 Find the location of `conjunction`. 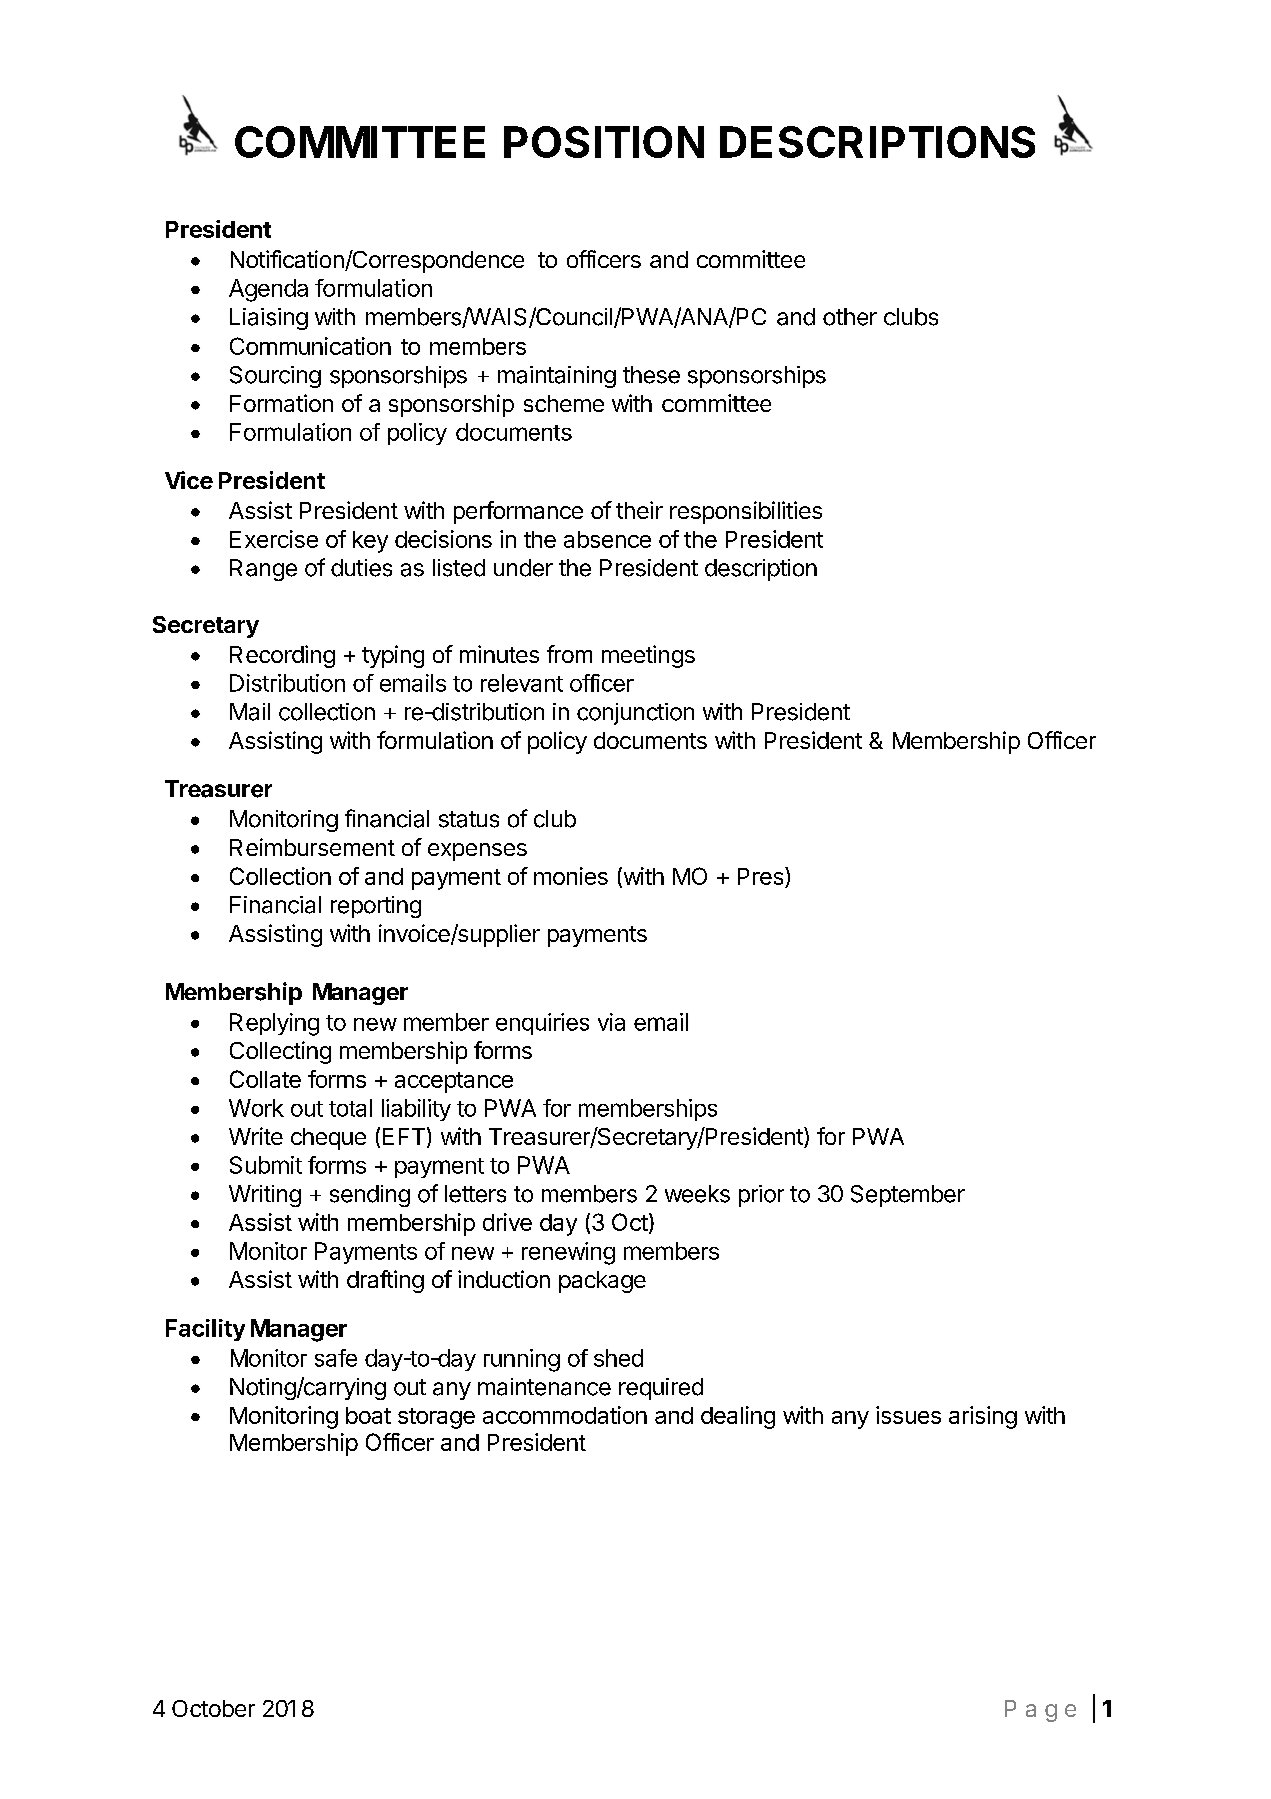

conjunction is located at coordinates (635, 714).
